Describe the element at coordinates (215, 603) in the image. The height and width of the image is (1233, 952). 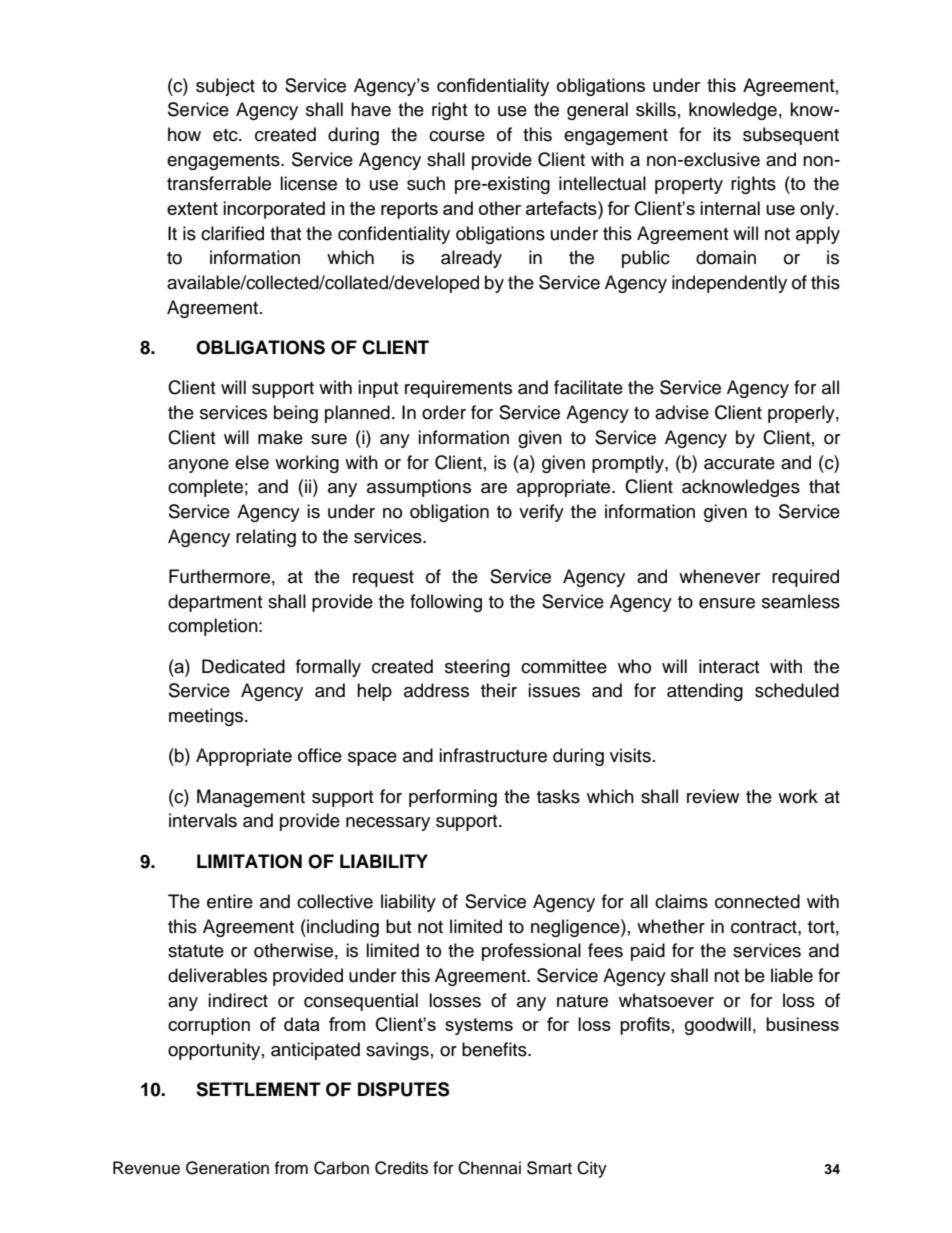
I see `department` at that location.
